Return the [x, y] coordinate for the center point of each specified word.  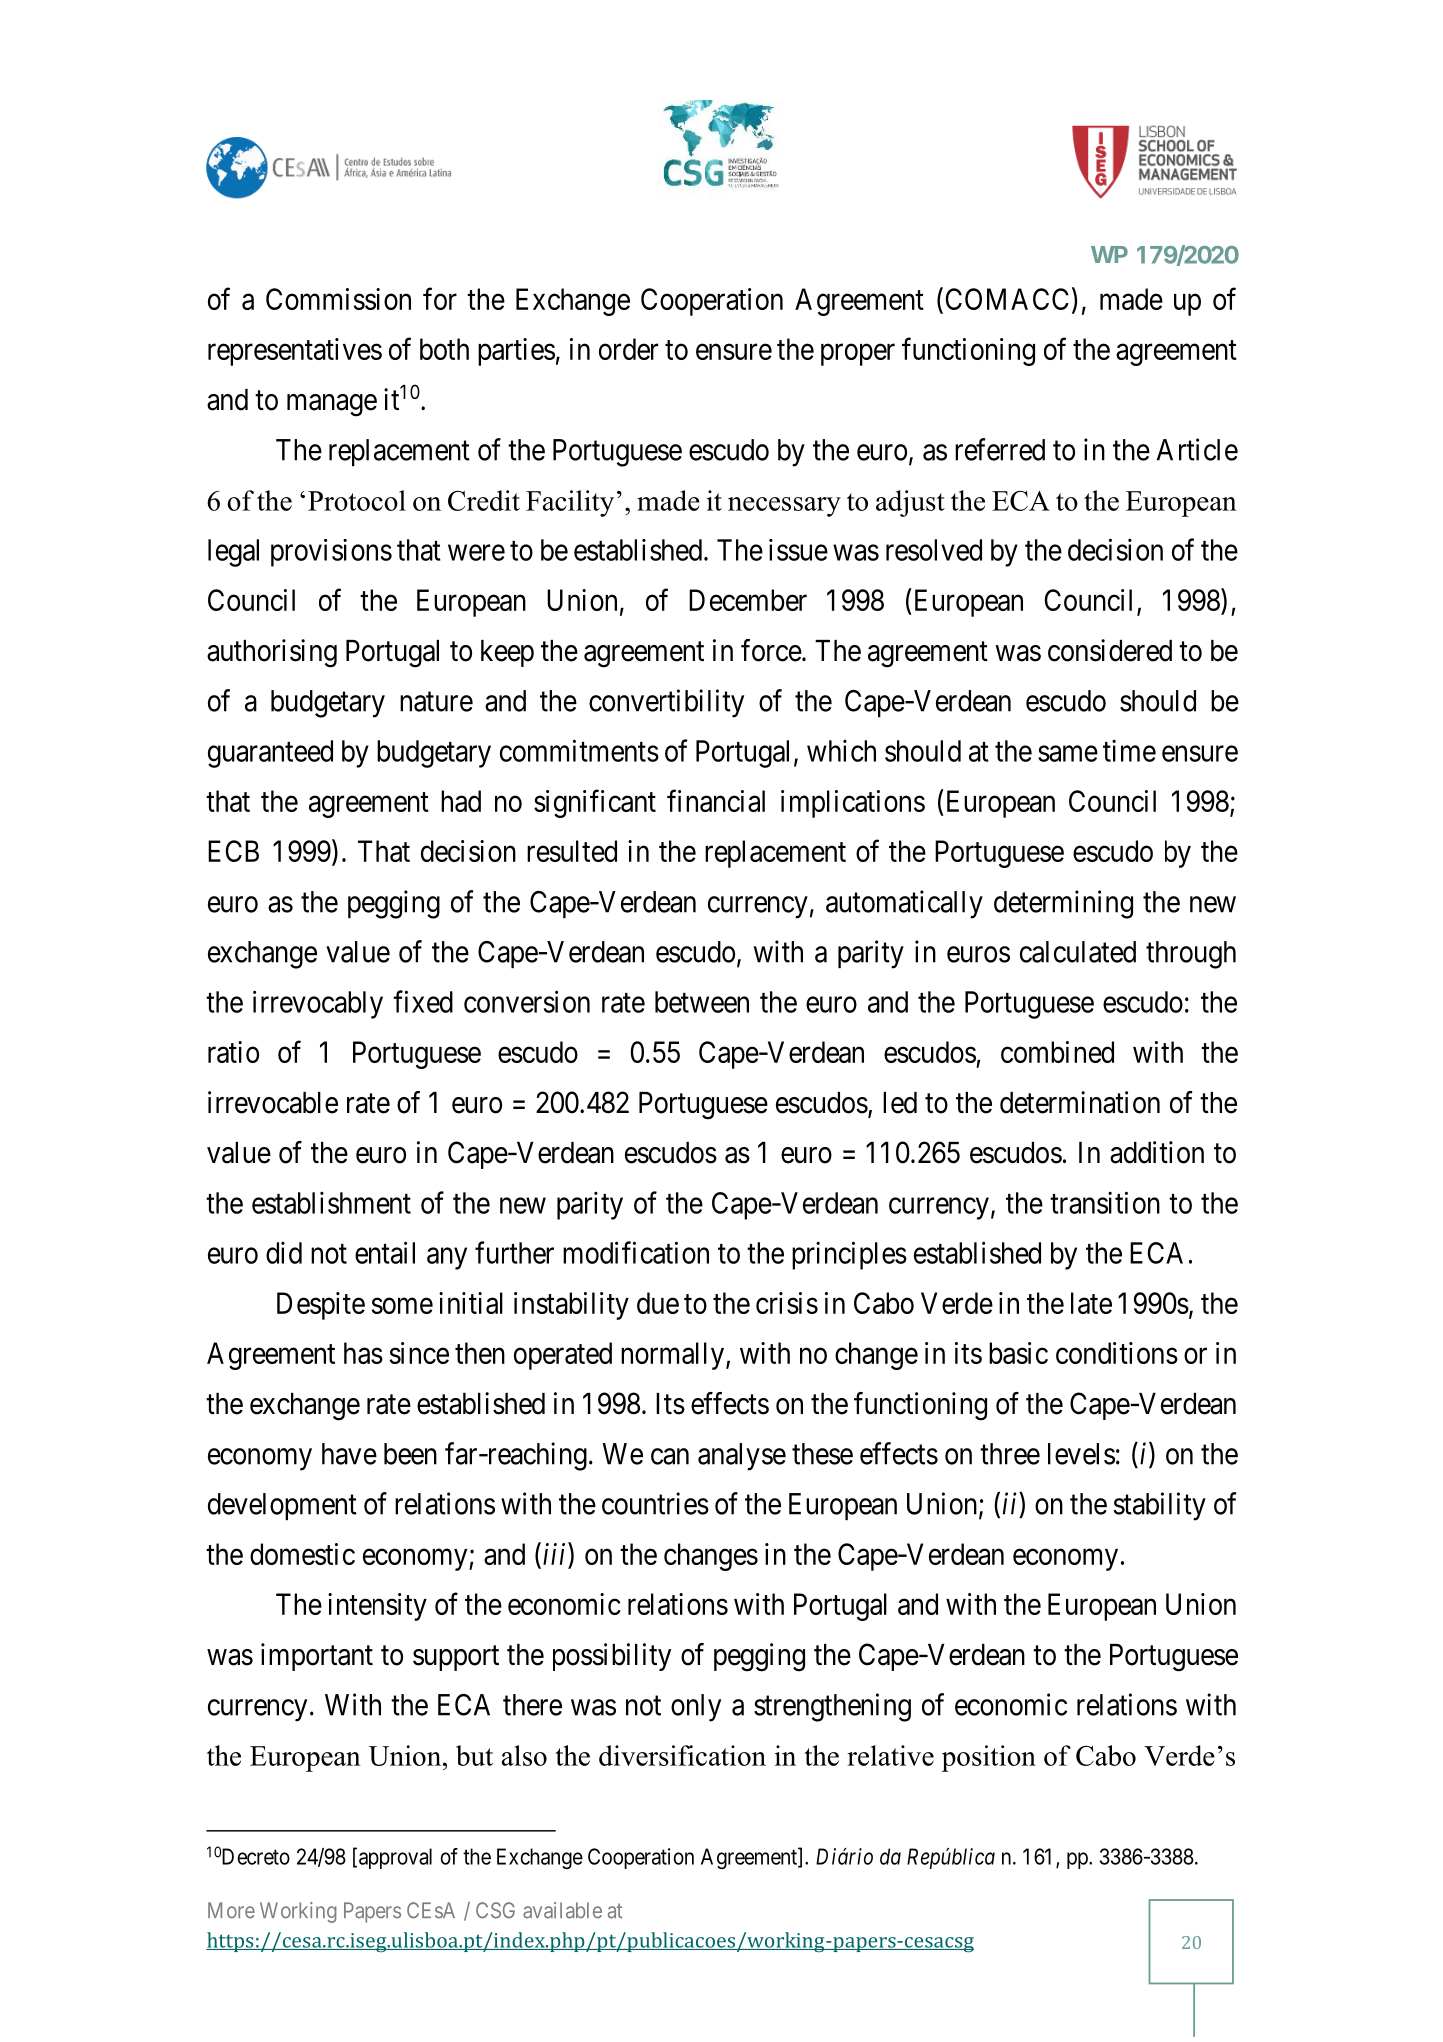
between [702, 1002]
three [1010, 1454]
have [349, 1454]
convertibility [666, 703]
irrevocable [273, 1102]
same [1068, 754]
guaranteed [270, 754]
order [628, 349]
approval [395, 1858]
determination [1080, 1102]
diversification [682, 1755]
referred [1000, 449]
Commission [338, 299]
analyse [742, 1457]
